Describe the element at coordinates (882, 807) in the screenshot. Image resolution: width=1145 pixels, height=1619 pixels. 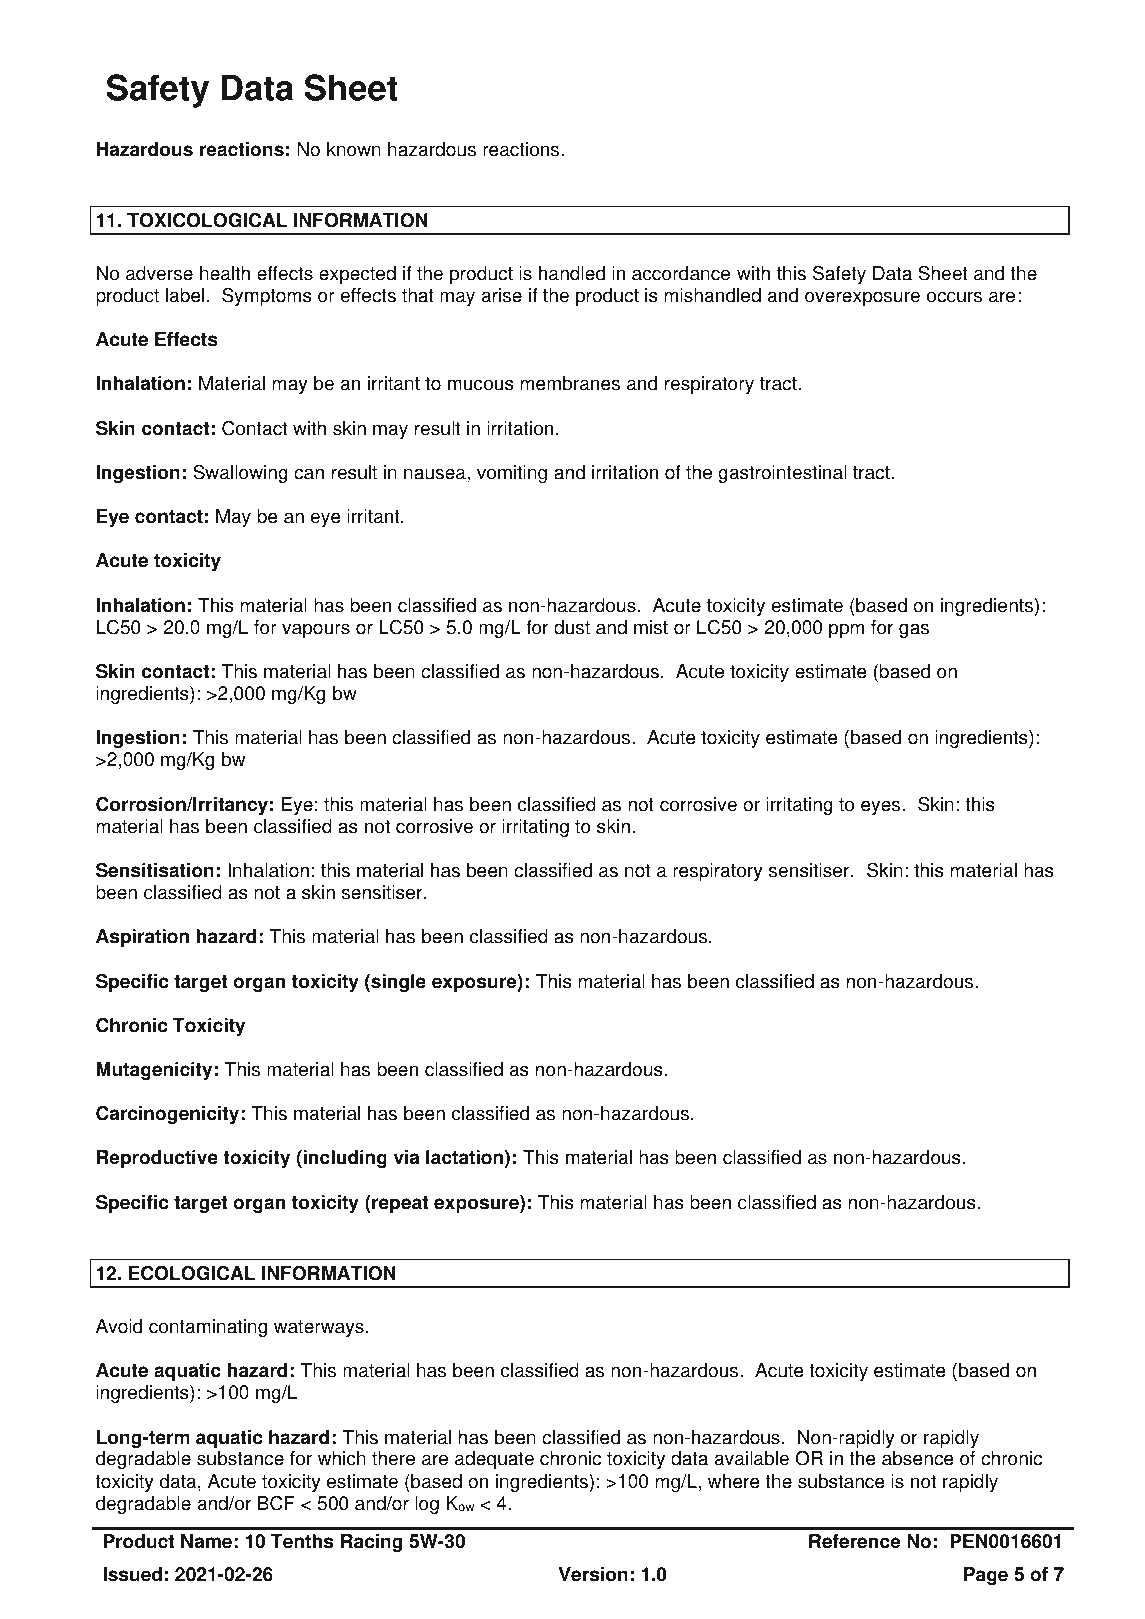
I see `eyes` at that location.
